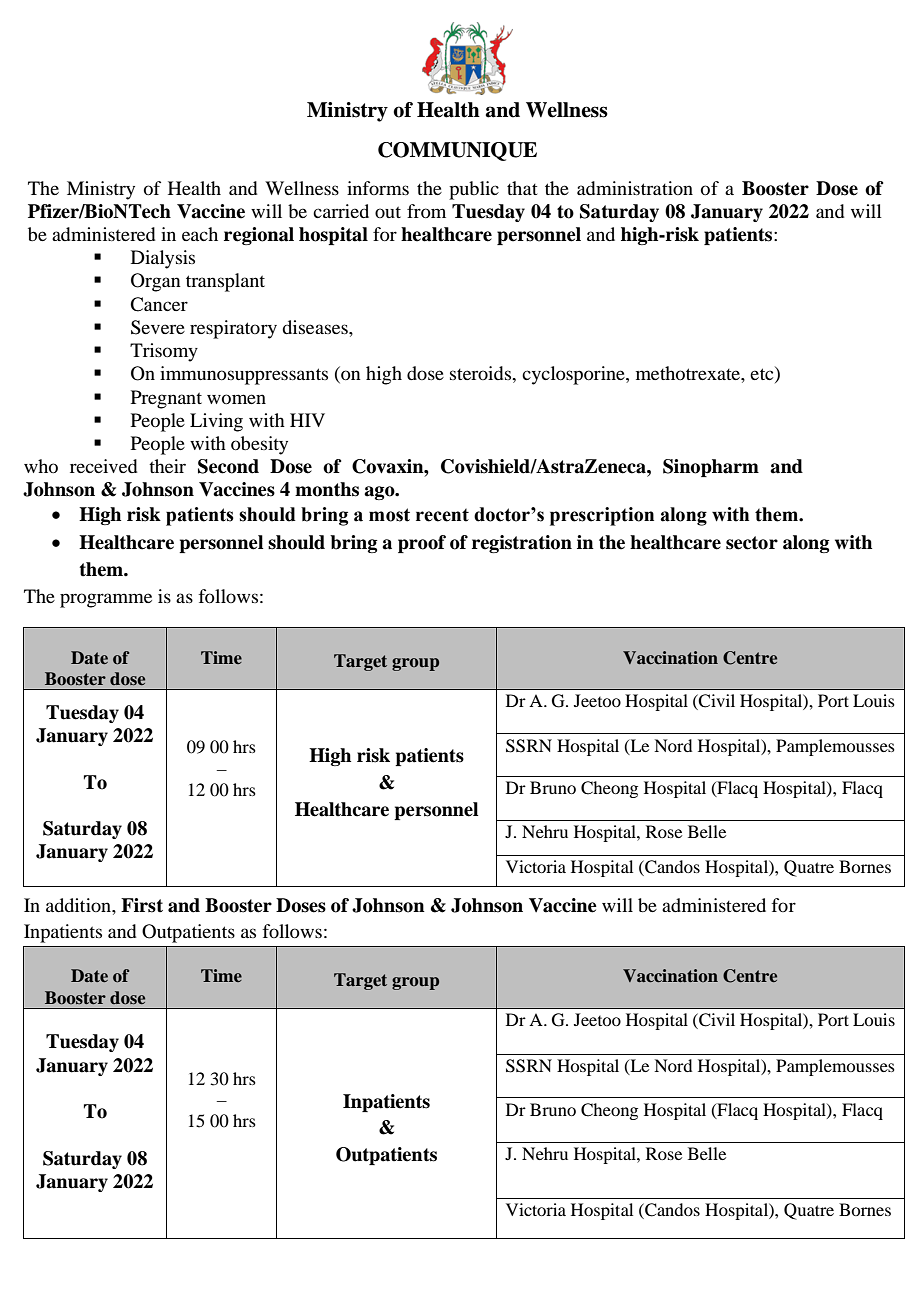  I want to click on diseases, so click(316, 327).
